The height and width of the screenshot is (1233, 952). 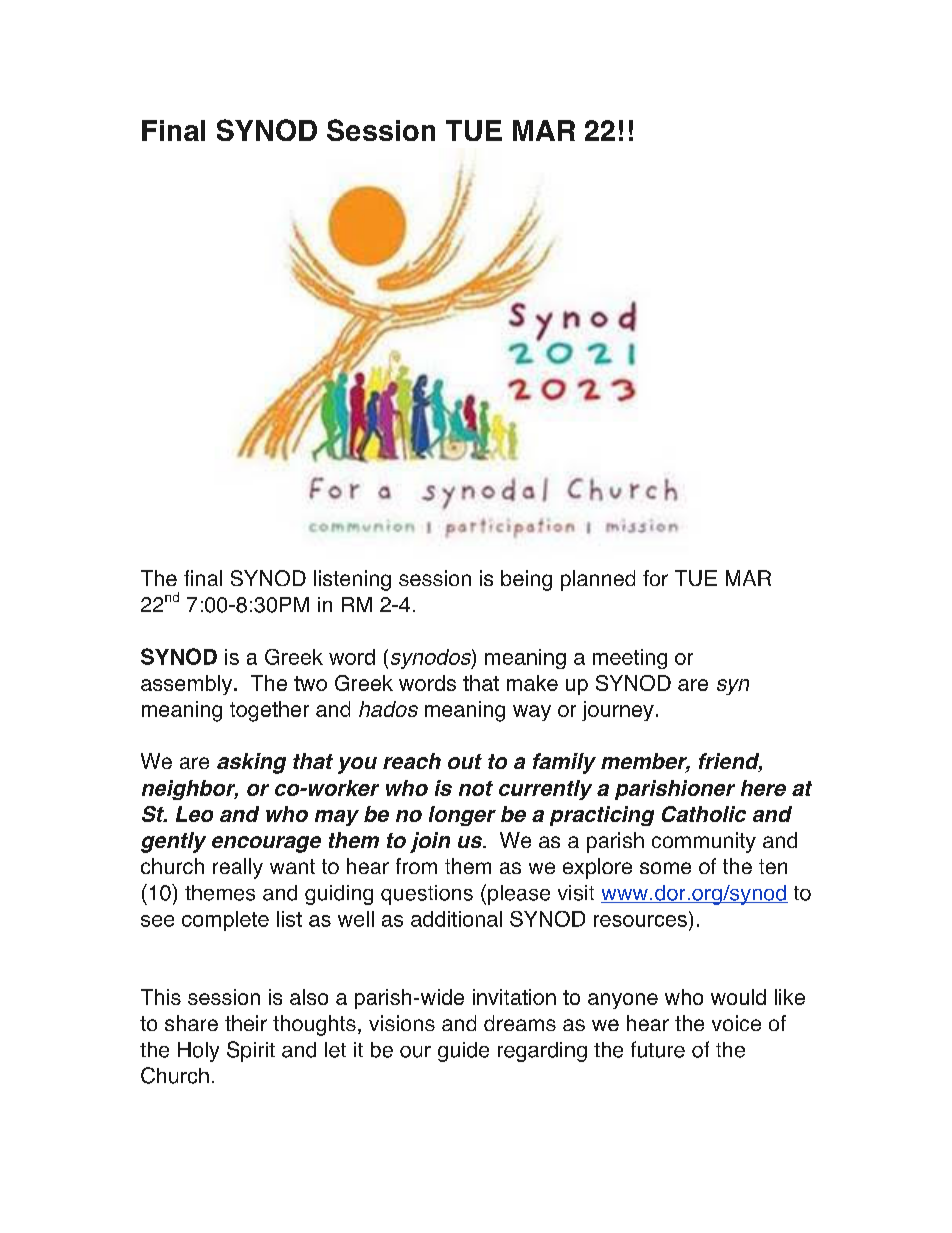 What do you see at coordinates (225, 921) in the screenshot?
I see `complete` at bounding box center [225, 921].
